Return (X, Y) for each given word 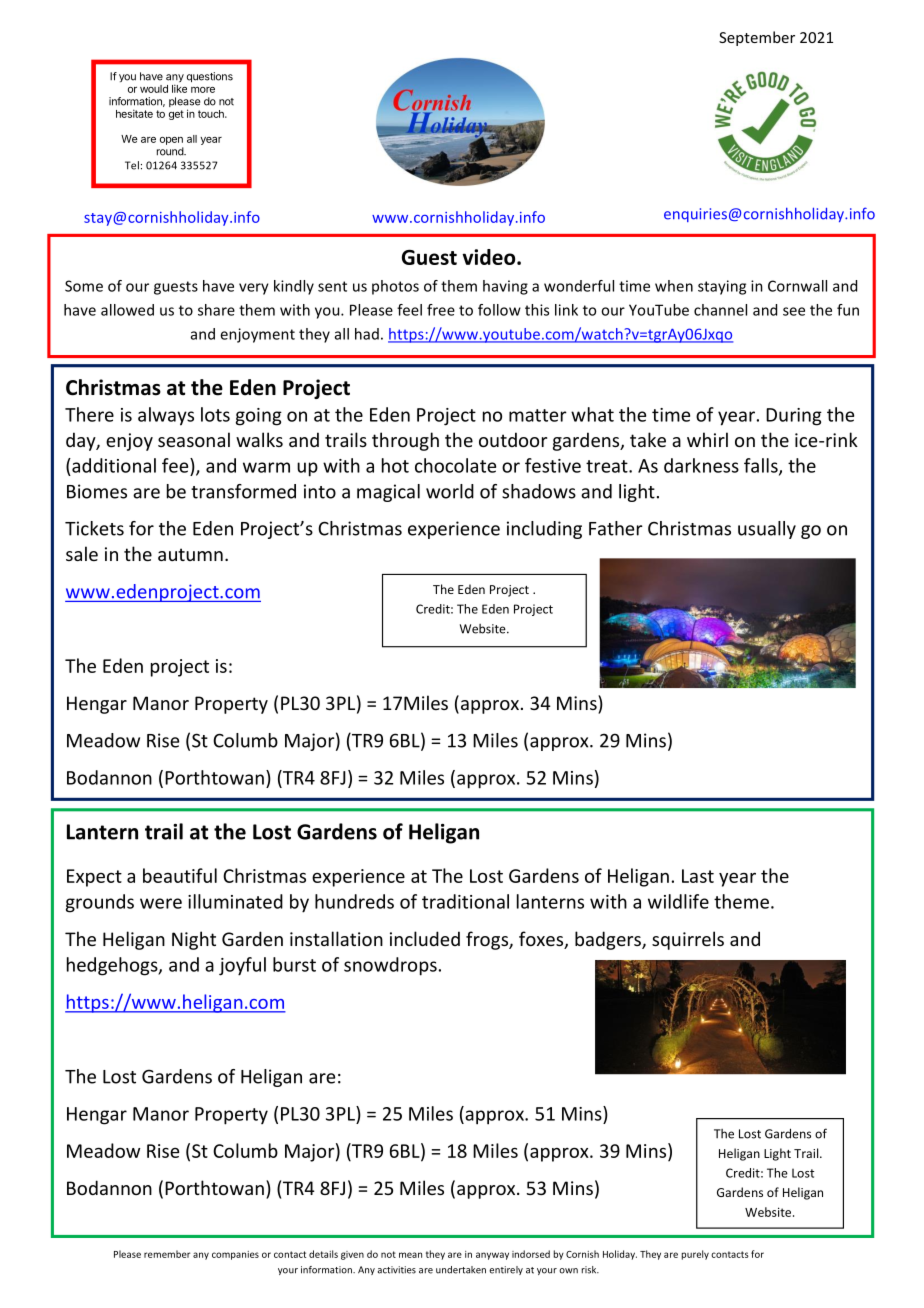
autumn (190, 554)
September (757, 38)
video (490, 257)
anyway (492, 1256)
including (544, 530)
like (179, 88)
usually (767, 530)
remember (167, 1254)
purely (695, 1255)
